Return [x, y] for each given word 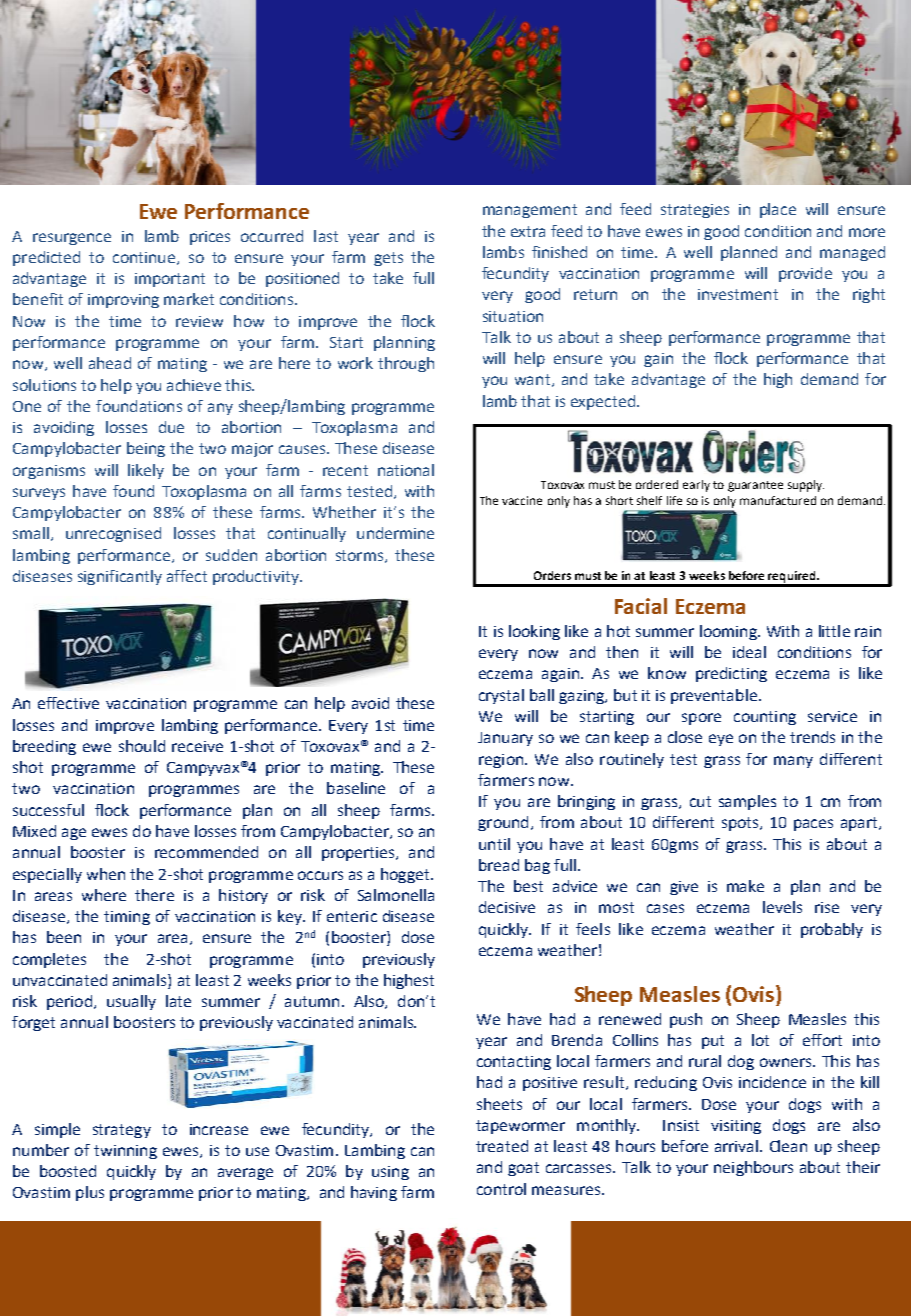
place [778, 210]
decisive [507, 907]
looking [534, 632]
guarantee [755, 486]
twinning [125, 1152]
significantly [120, 577]
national [406, 470]
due [171, 427]
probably [832, 930]
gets [388, 259]
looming [729, 632]
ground [503, 823]
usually [131, 1002]
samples [747, 802]
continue [144, 257]
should [142, 746]
